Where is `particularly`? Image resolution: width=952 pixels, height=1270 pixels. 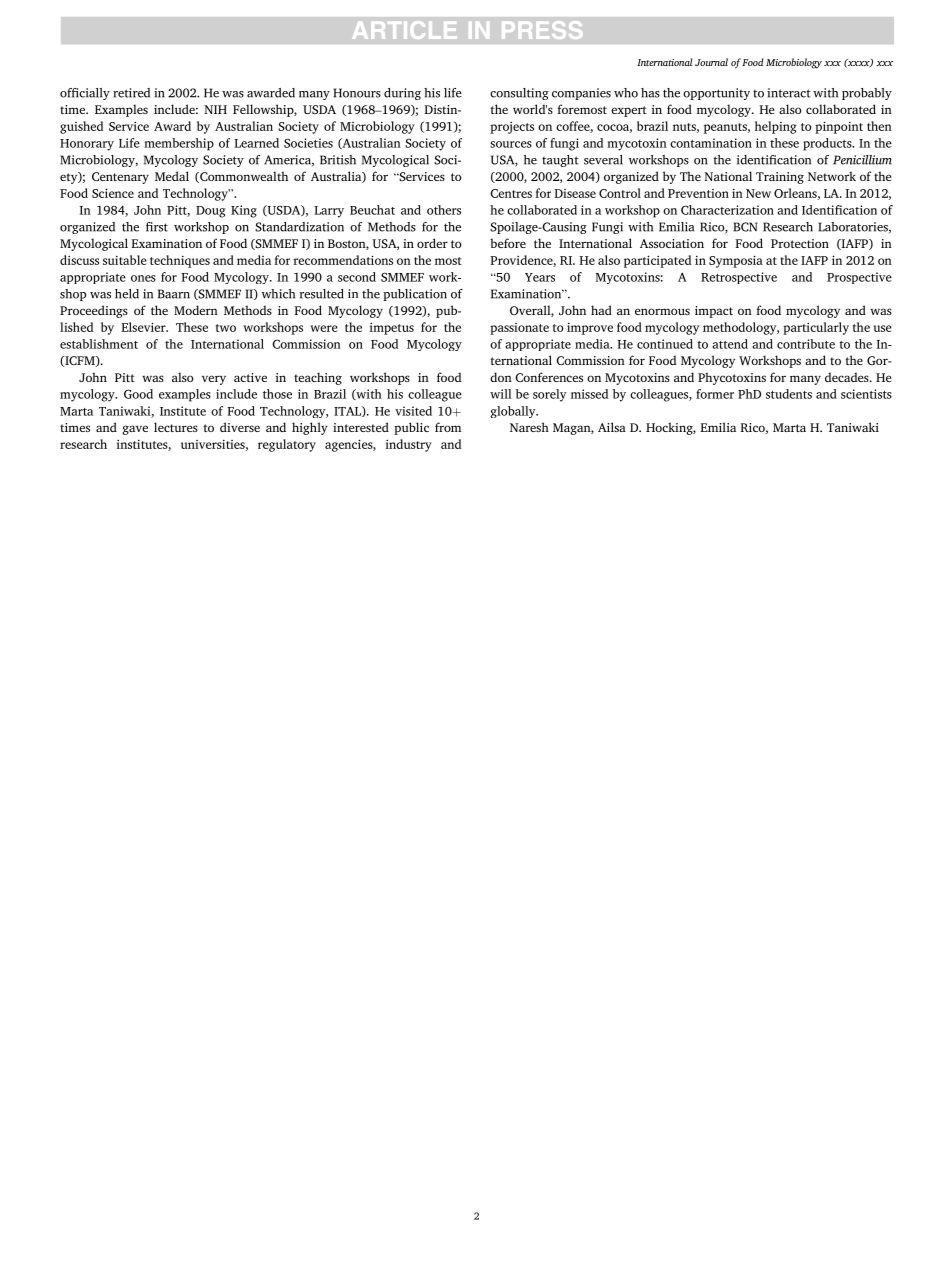
particularly is located at coordinates (816, 328).
